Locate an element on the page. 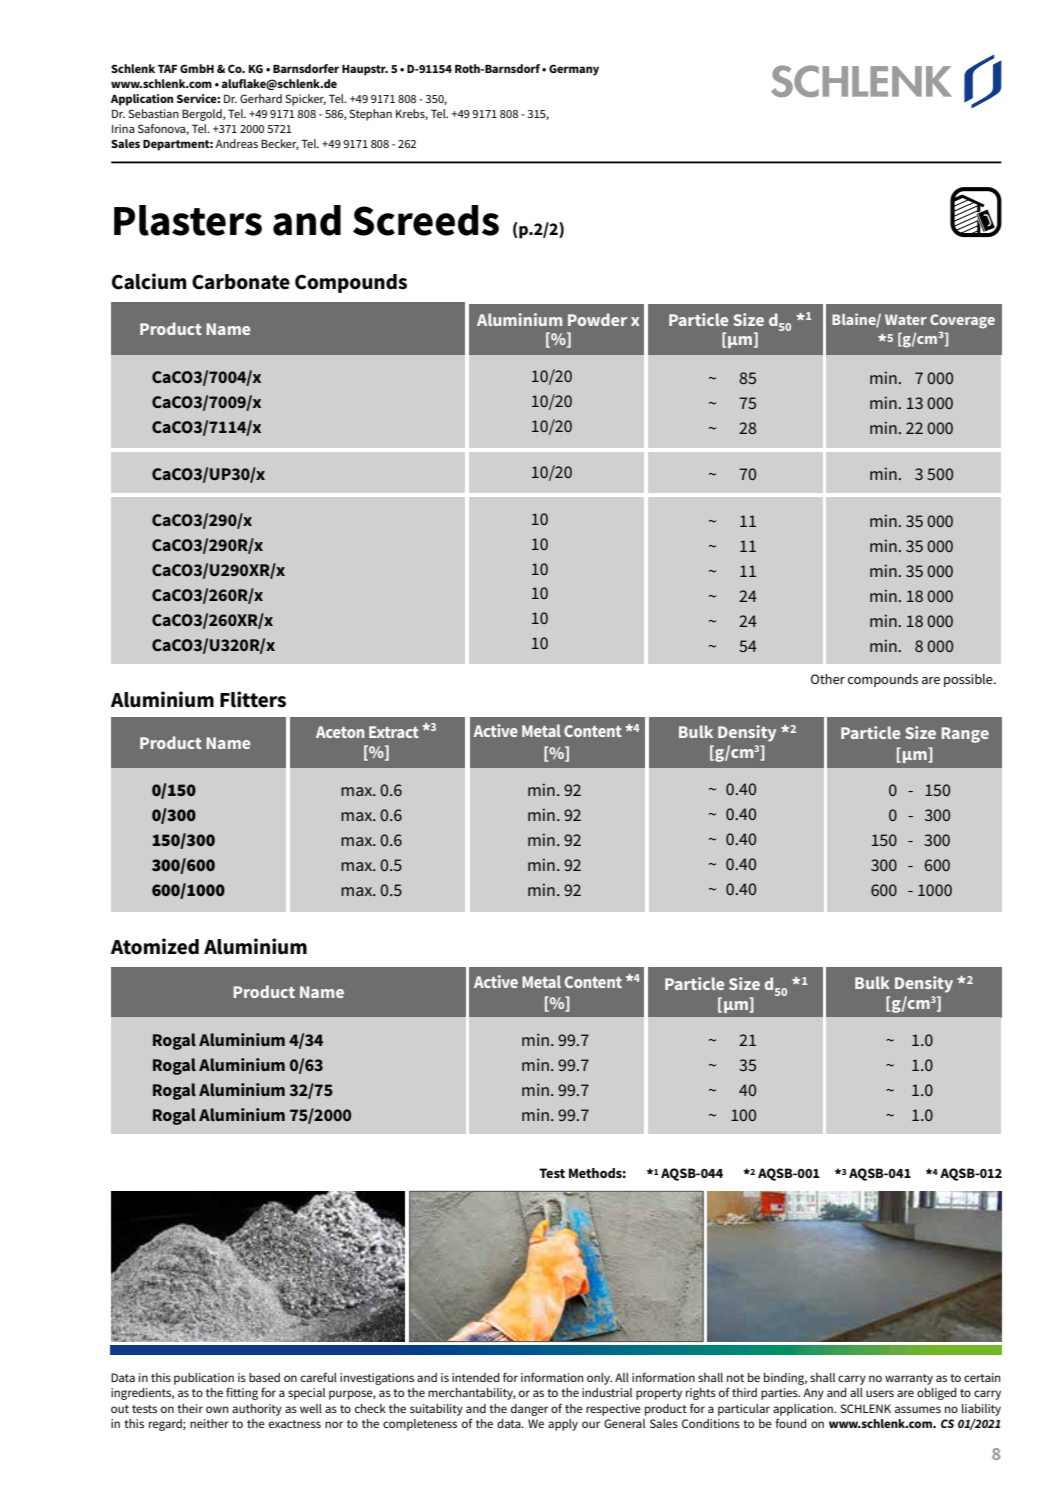 This document has width=1062, height=1502. publication is located at coordinates (204, 1379).
